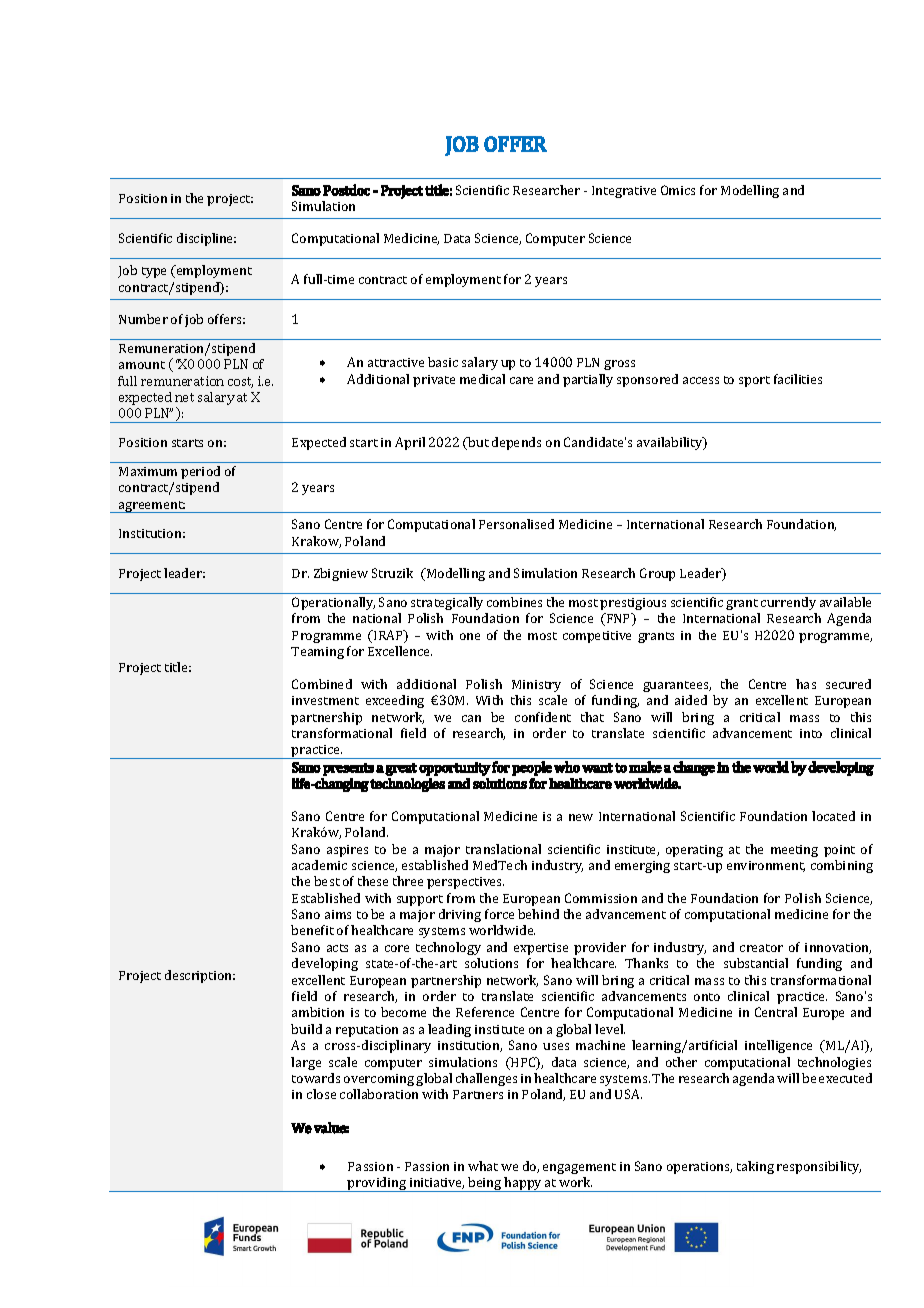 This screenshot has width=924, height=1308. What do you see at coordinates (154, 272) in the screenshot?
I see `type` at bounding box center [154, 272].
